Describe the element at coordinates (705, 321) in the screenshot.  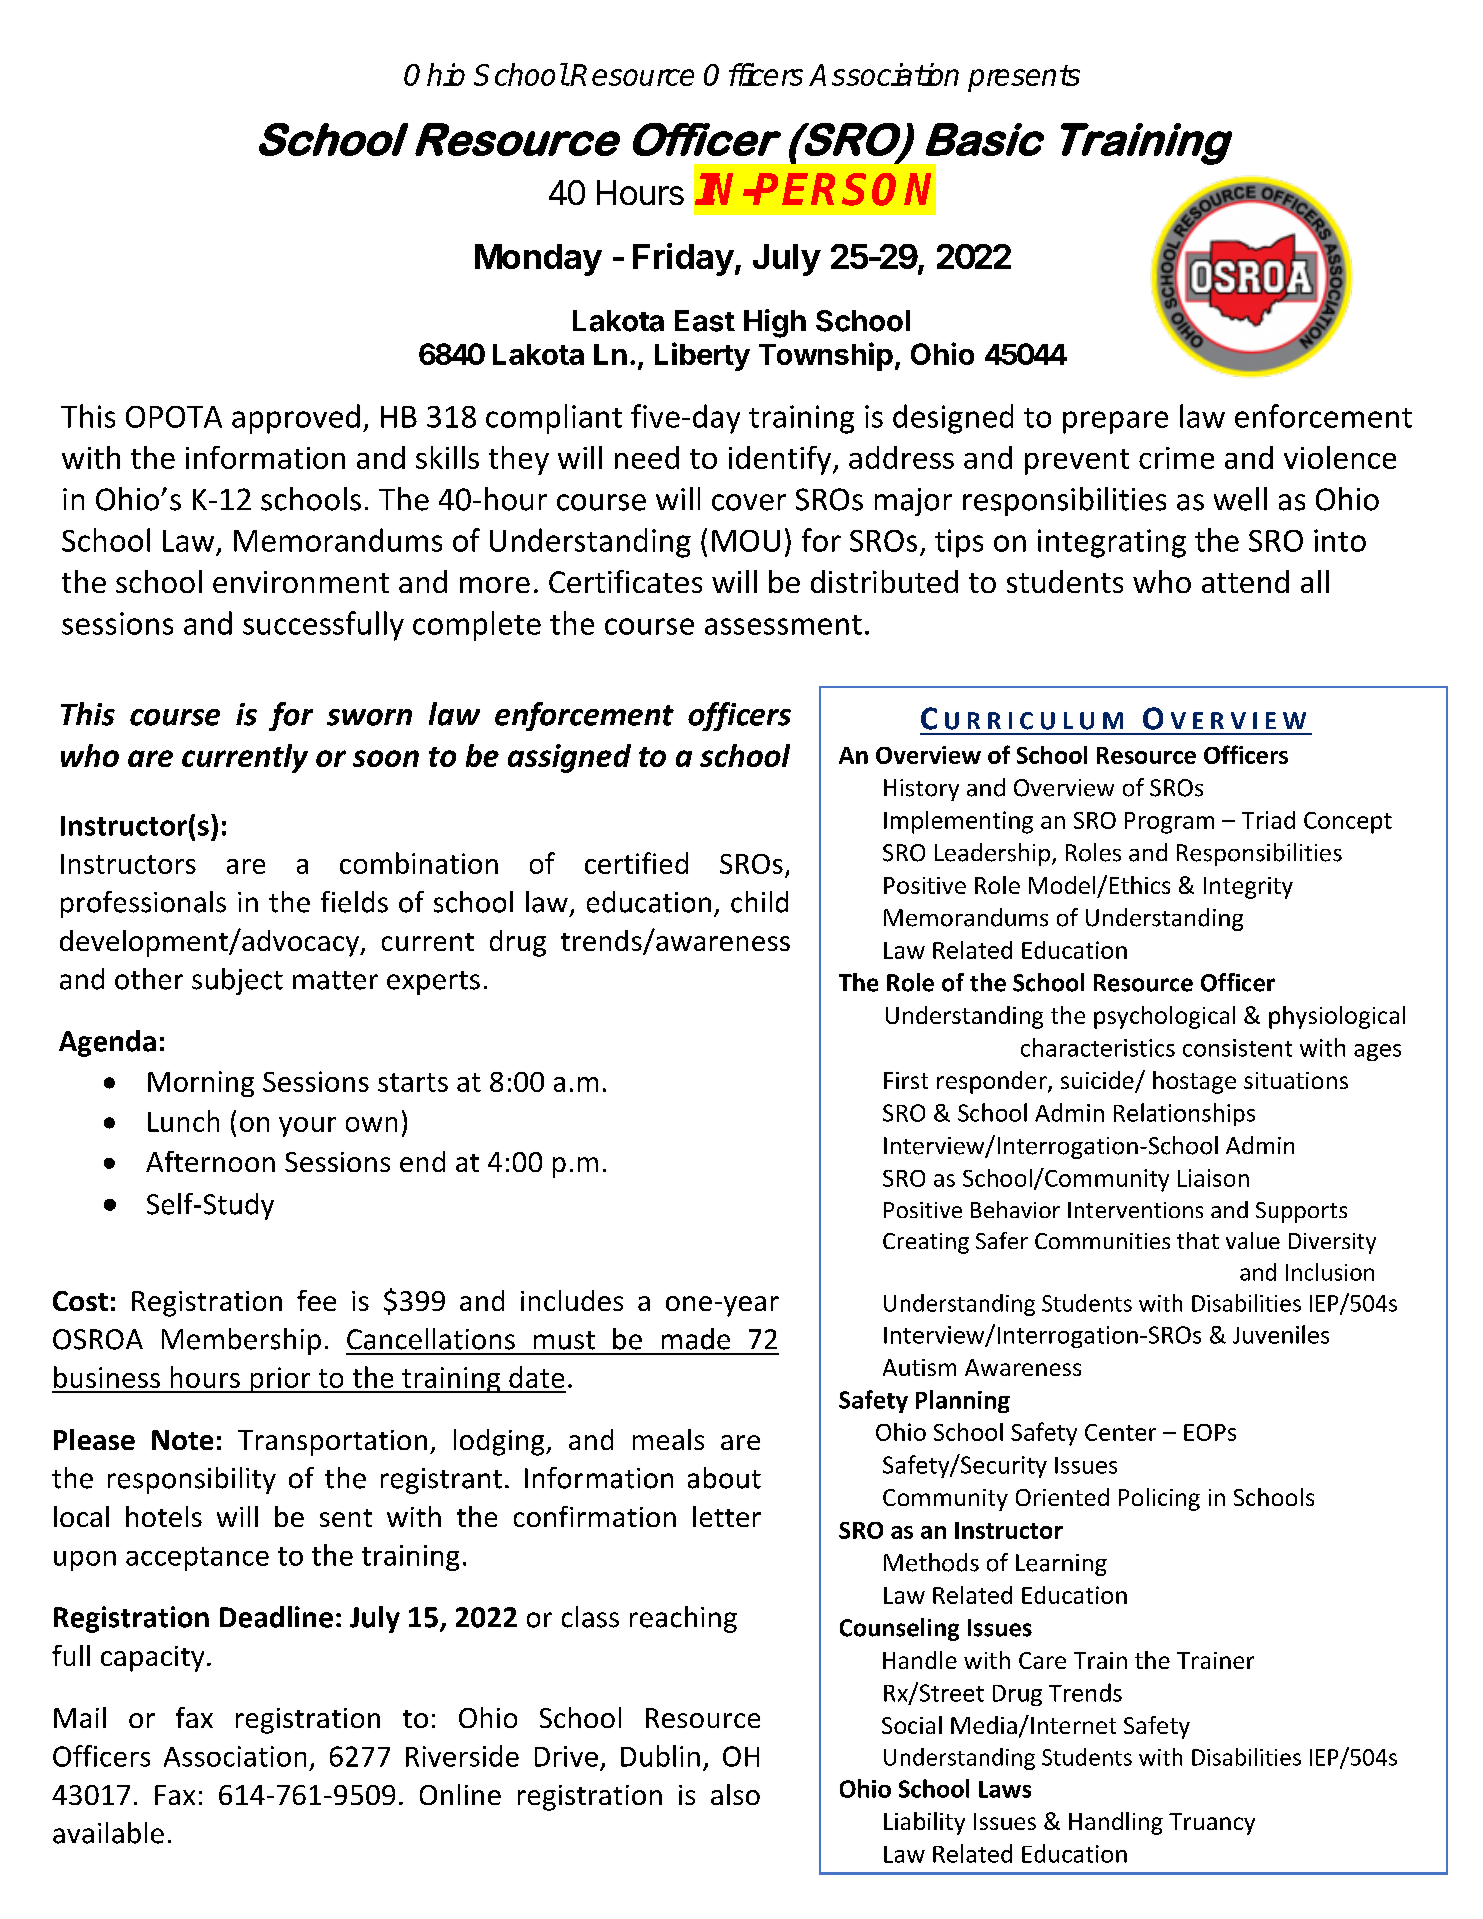
I see `East` at that location.
